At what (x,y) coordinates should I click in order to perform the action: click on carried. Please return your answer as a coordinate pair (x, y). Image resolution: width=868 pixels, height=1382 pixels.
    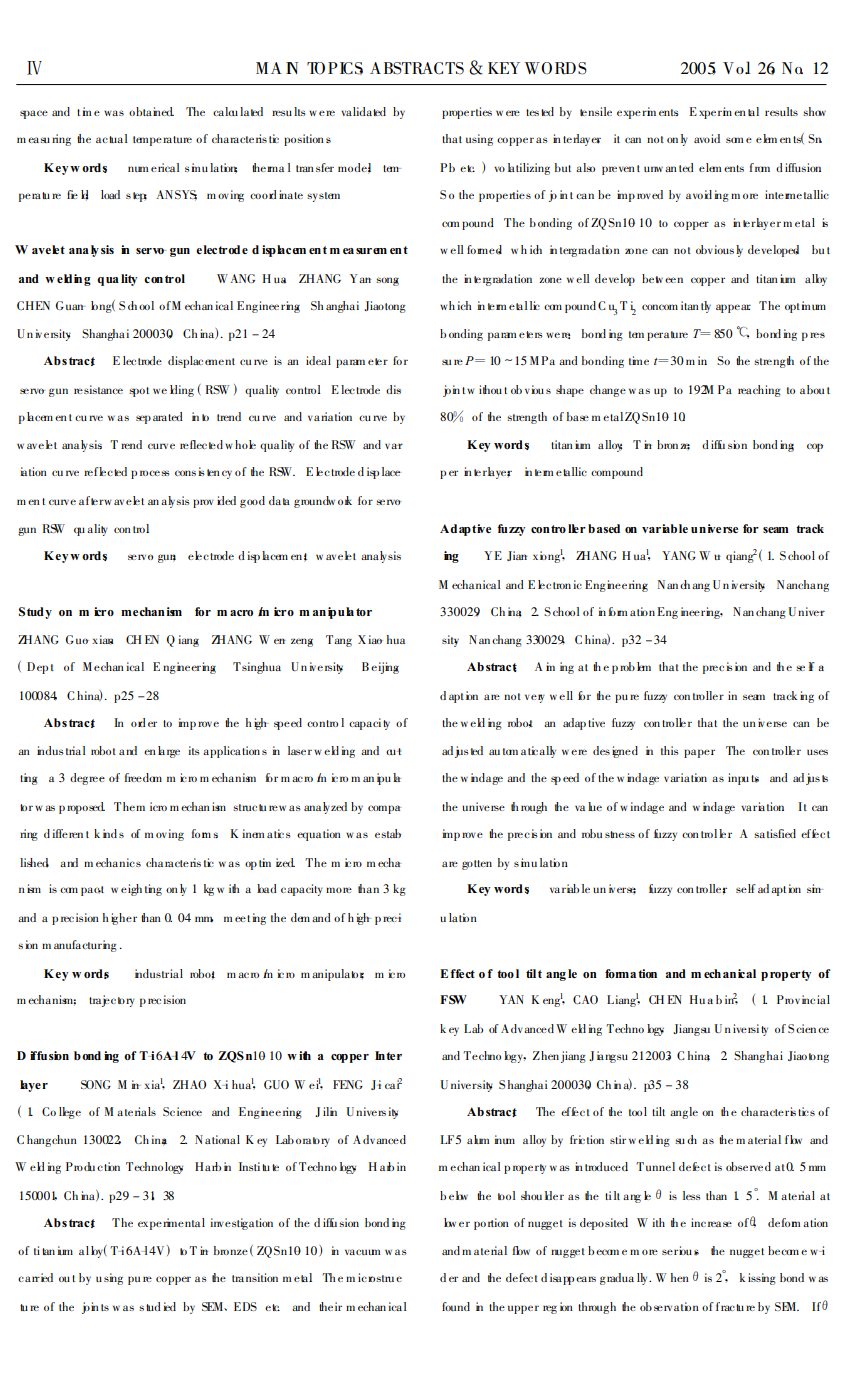
    Looking at the image, I should click on (35, 1277).
